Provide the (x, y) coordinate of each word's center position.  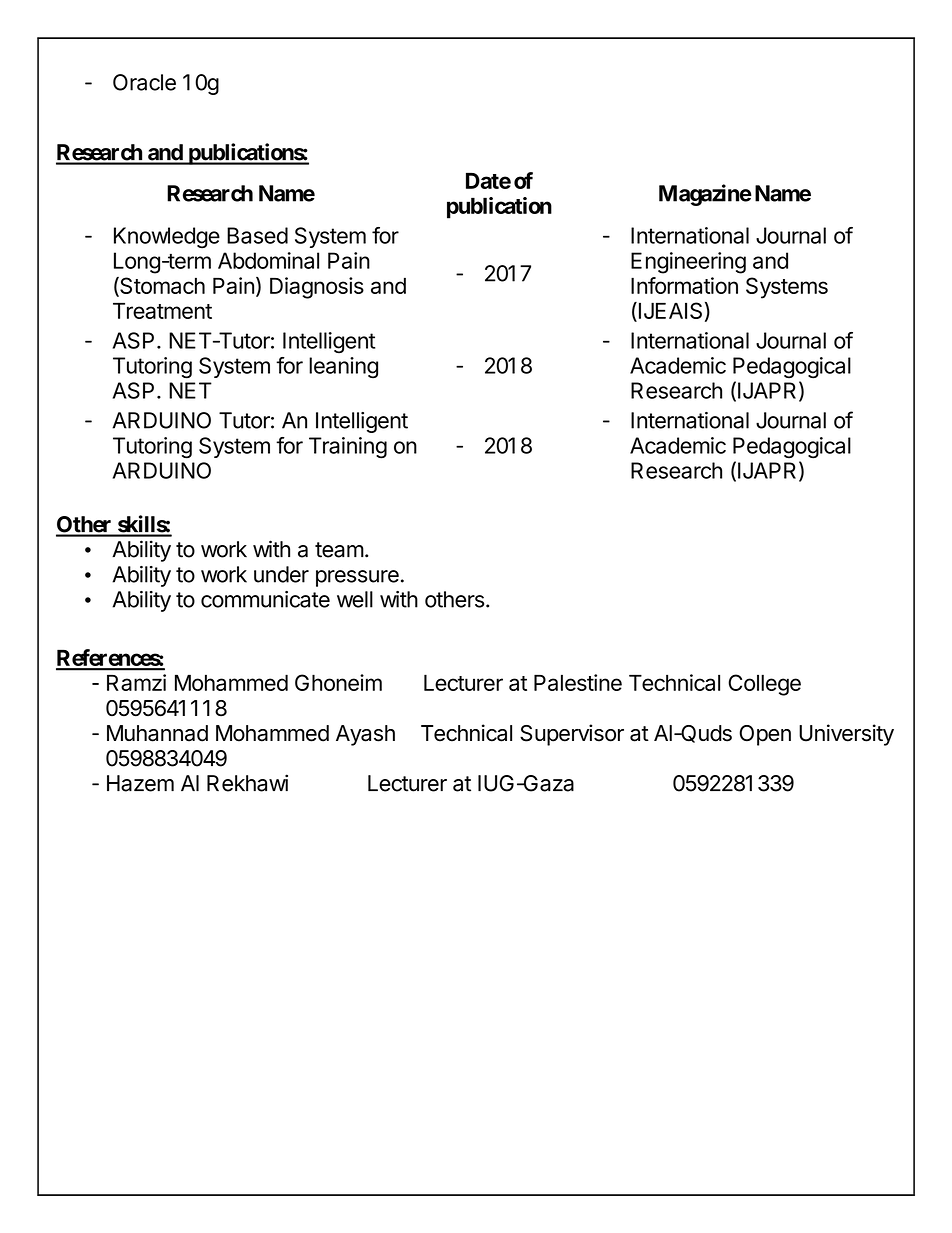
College (764, 685)
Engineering (688, 263)
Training (348, 448)
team (339, 550)
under (281, 574)
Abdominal (268, 260)
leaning (343, 368)
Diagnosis (317, 288)
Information (684, 285)
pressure (357, 578)
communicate (265, 599)
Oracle (144, 82)
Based (257, 235)
